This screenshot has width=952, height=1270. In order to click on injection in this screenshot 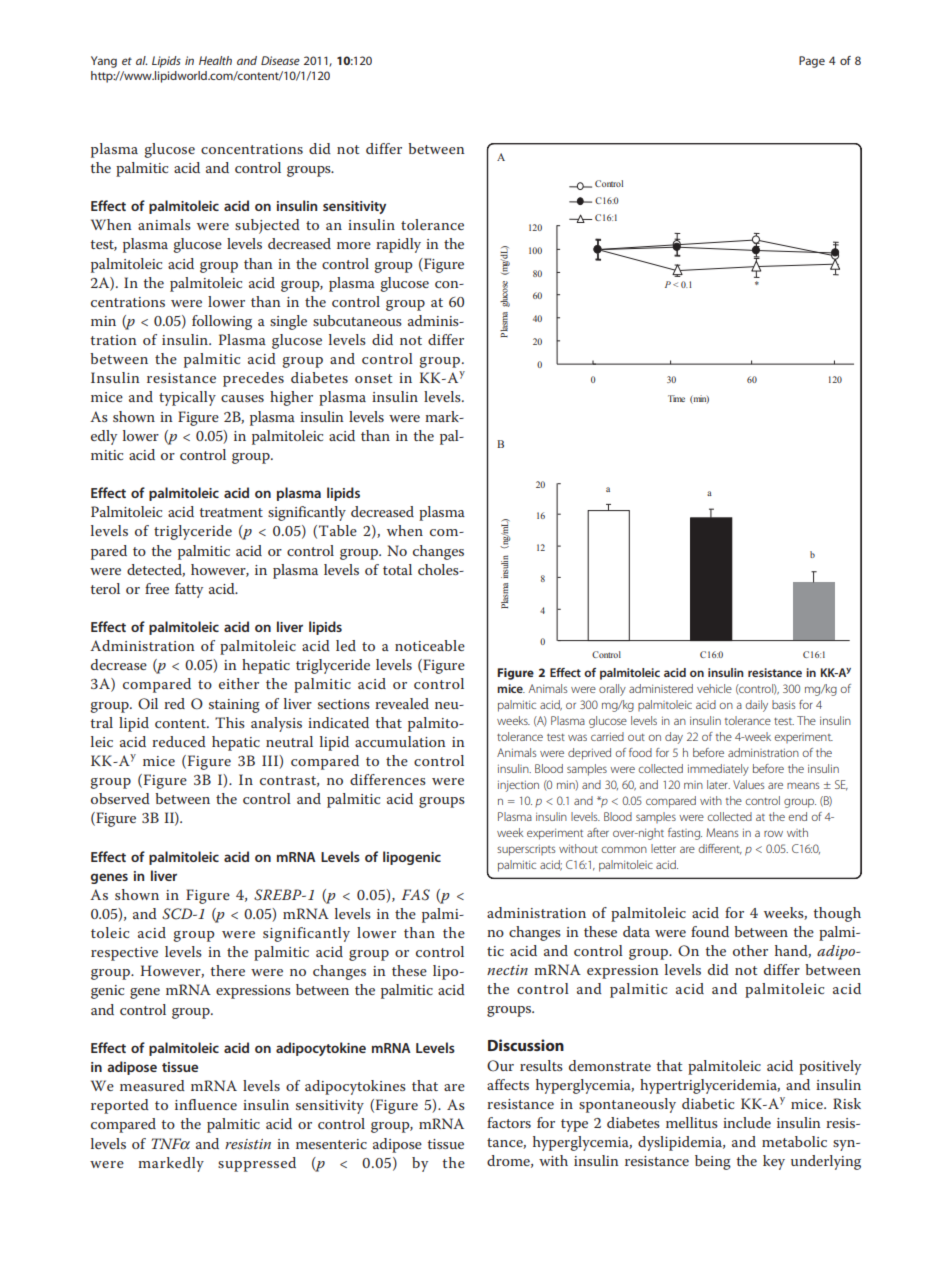, I will do `click(518, 786)`.
